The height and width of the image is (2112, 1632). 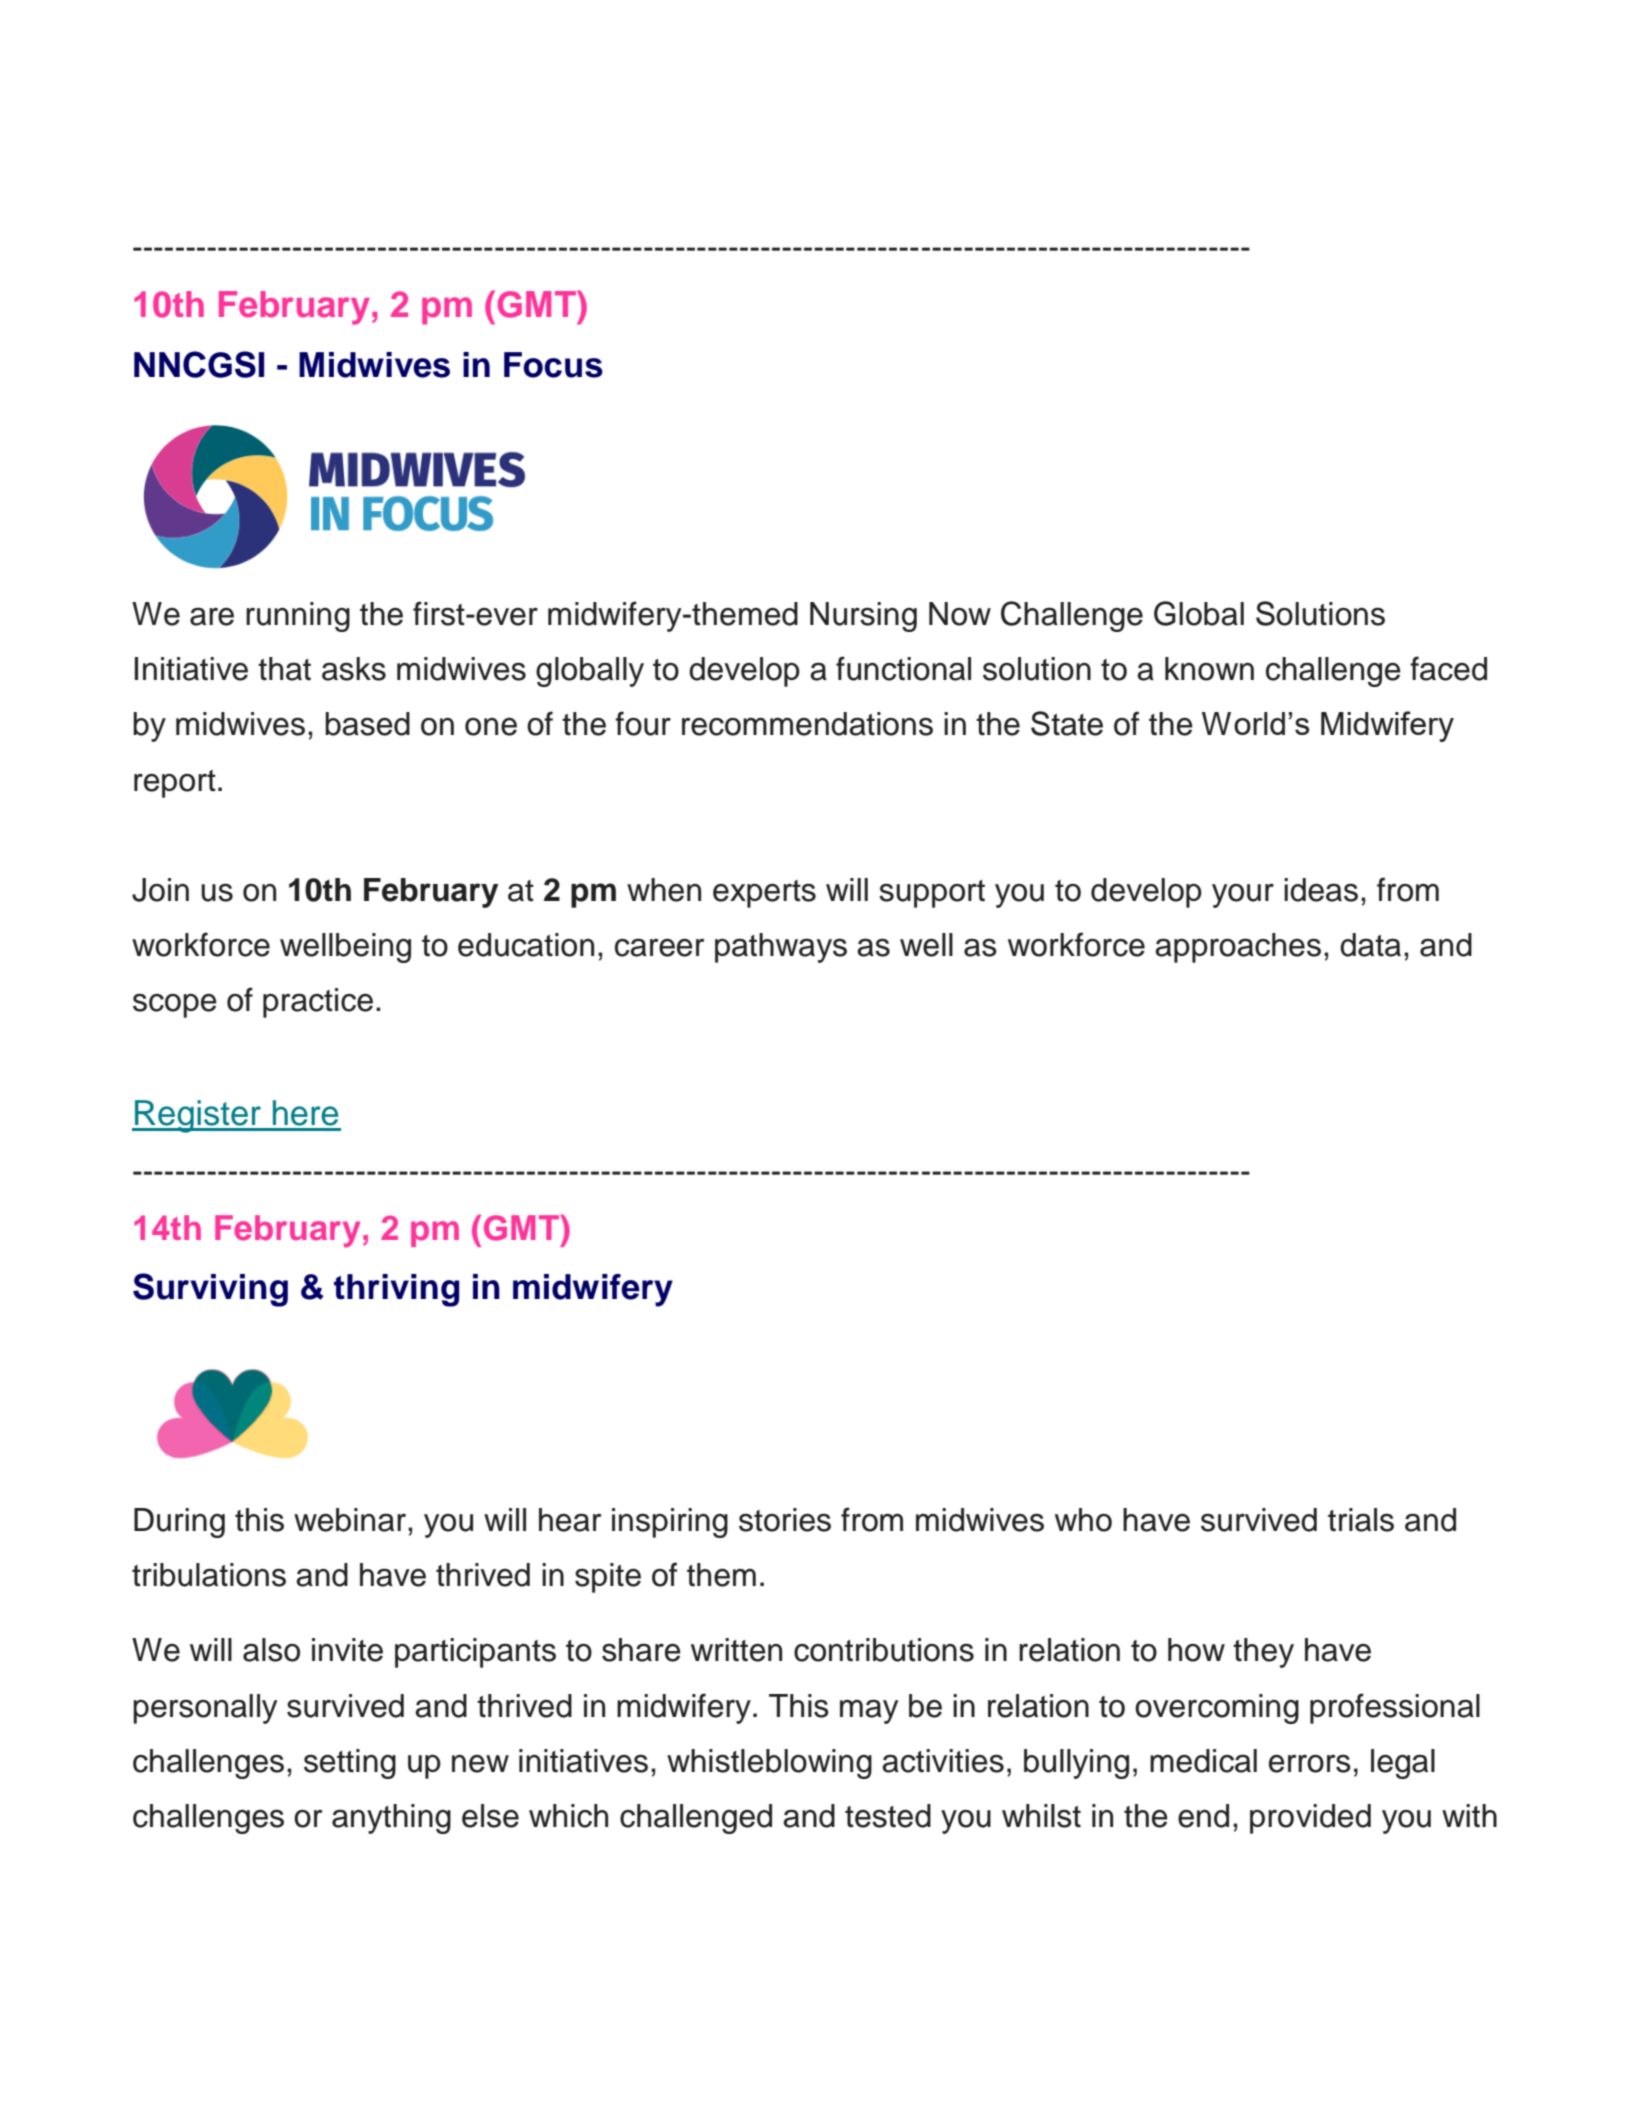 What do you see at coordinates (1209, 669) in the image?
I see `known` at bounding box center [1209, 669].
